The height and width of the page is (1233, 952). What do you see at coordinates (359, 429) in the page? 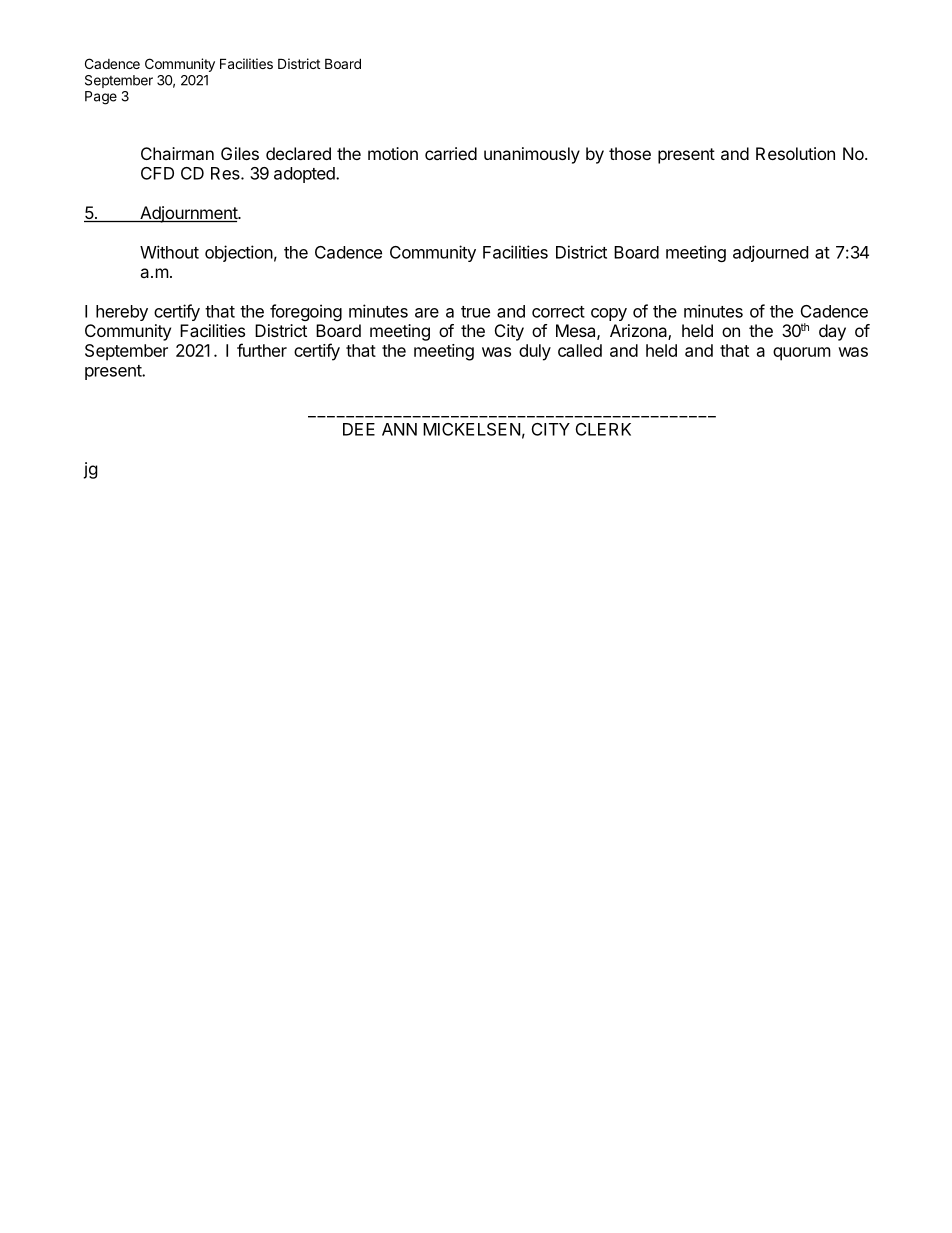
I see `DEE` at bounding box center [359, 429].
